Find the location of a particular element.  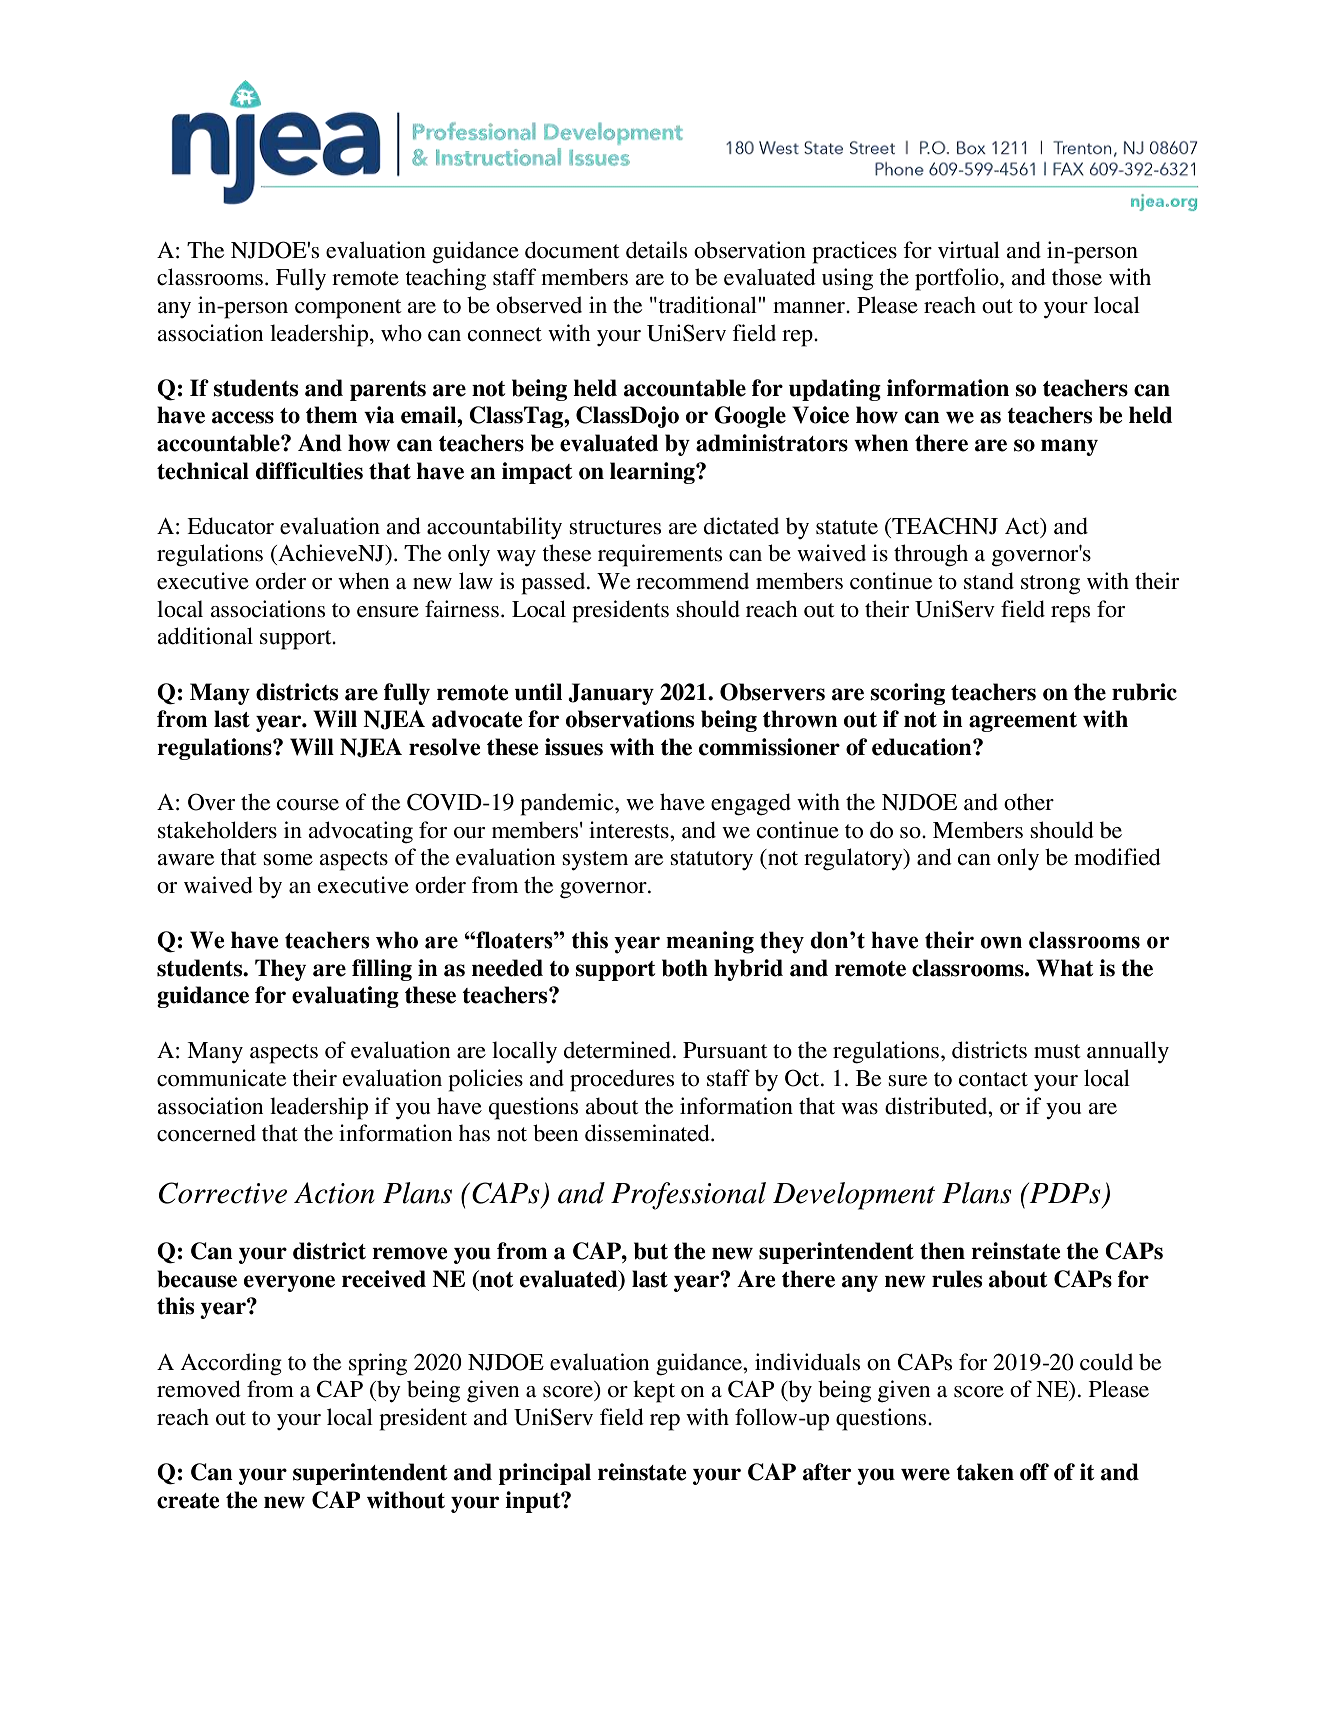

create is located at coordinates (188, 1501).
